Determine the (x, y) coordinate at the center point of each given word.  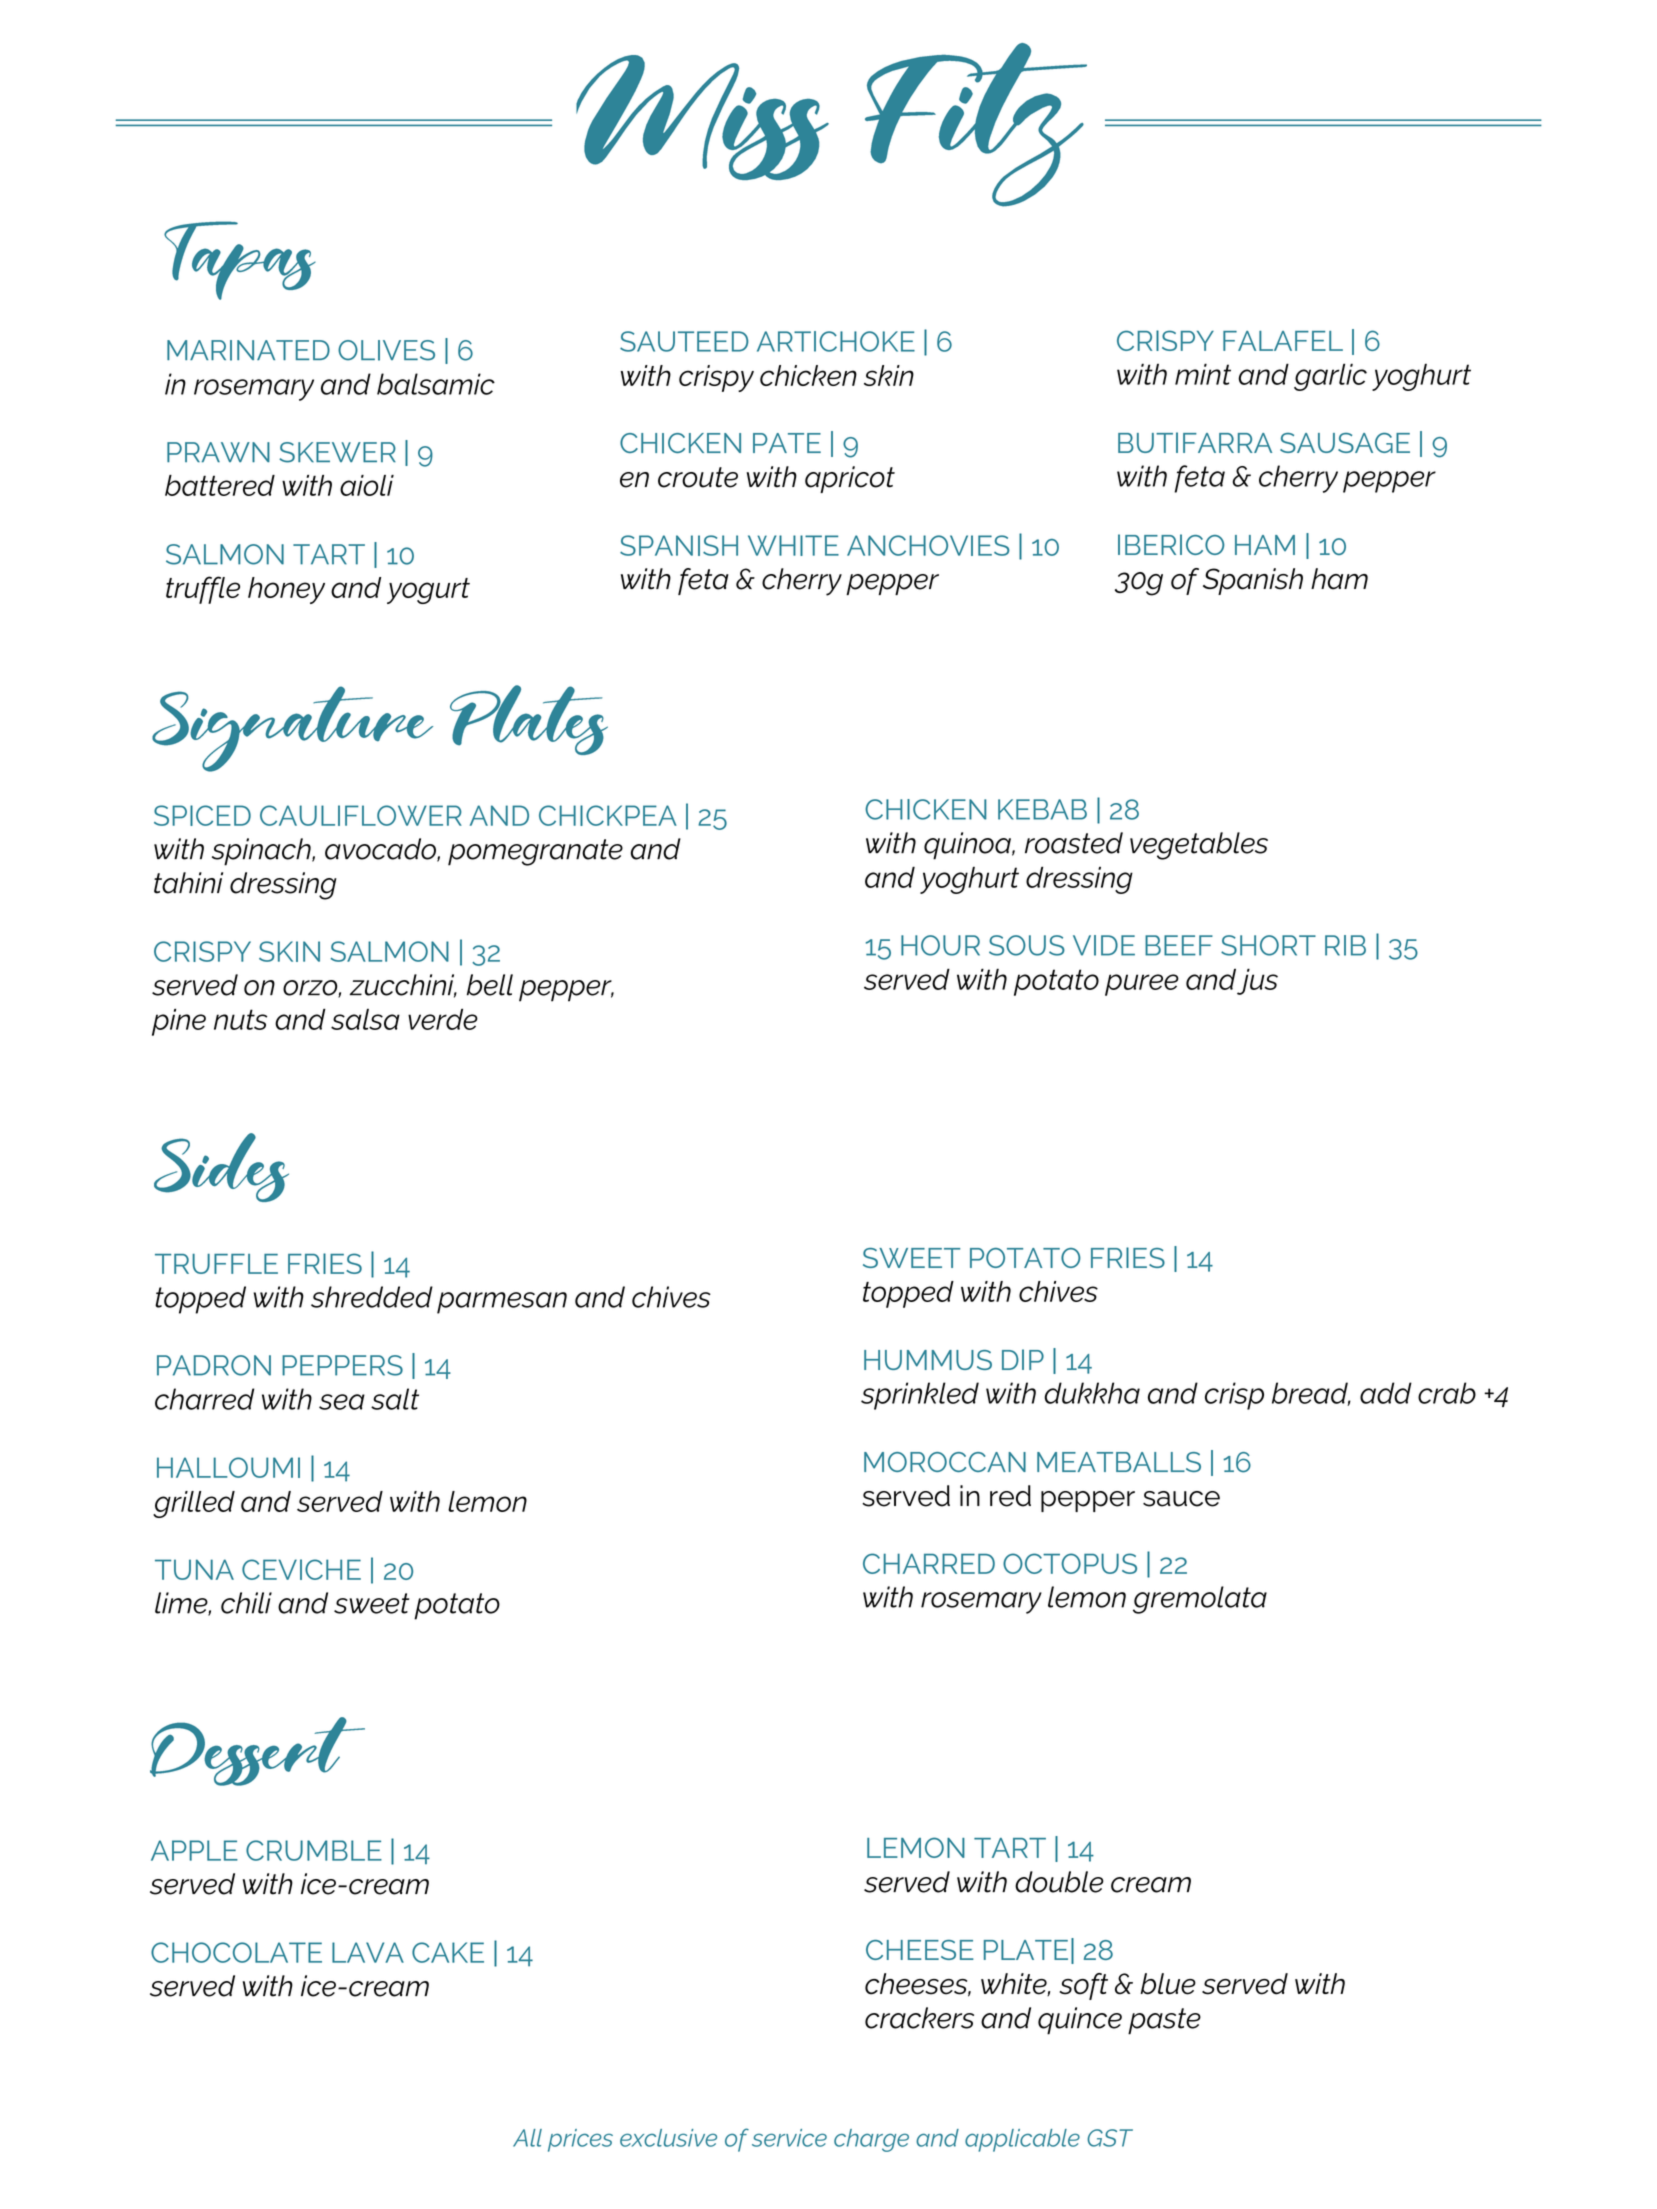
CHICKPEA (608, 815)
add (1386, 1393)
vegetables (1199, 846)
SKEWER (337, 452)
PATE (787, 443)
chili (246, 1603)
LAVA (368, 1952)
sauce (1181, 1499)
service (789, 2138)
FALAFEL (1283, 341)
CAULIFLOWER (361, 815)
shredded (372, 1297)
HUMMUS (928, 1360)
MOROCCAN (945, 1462)
